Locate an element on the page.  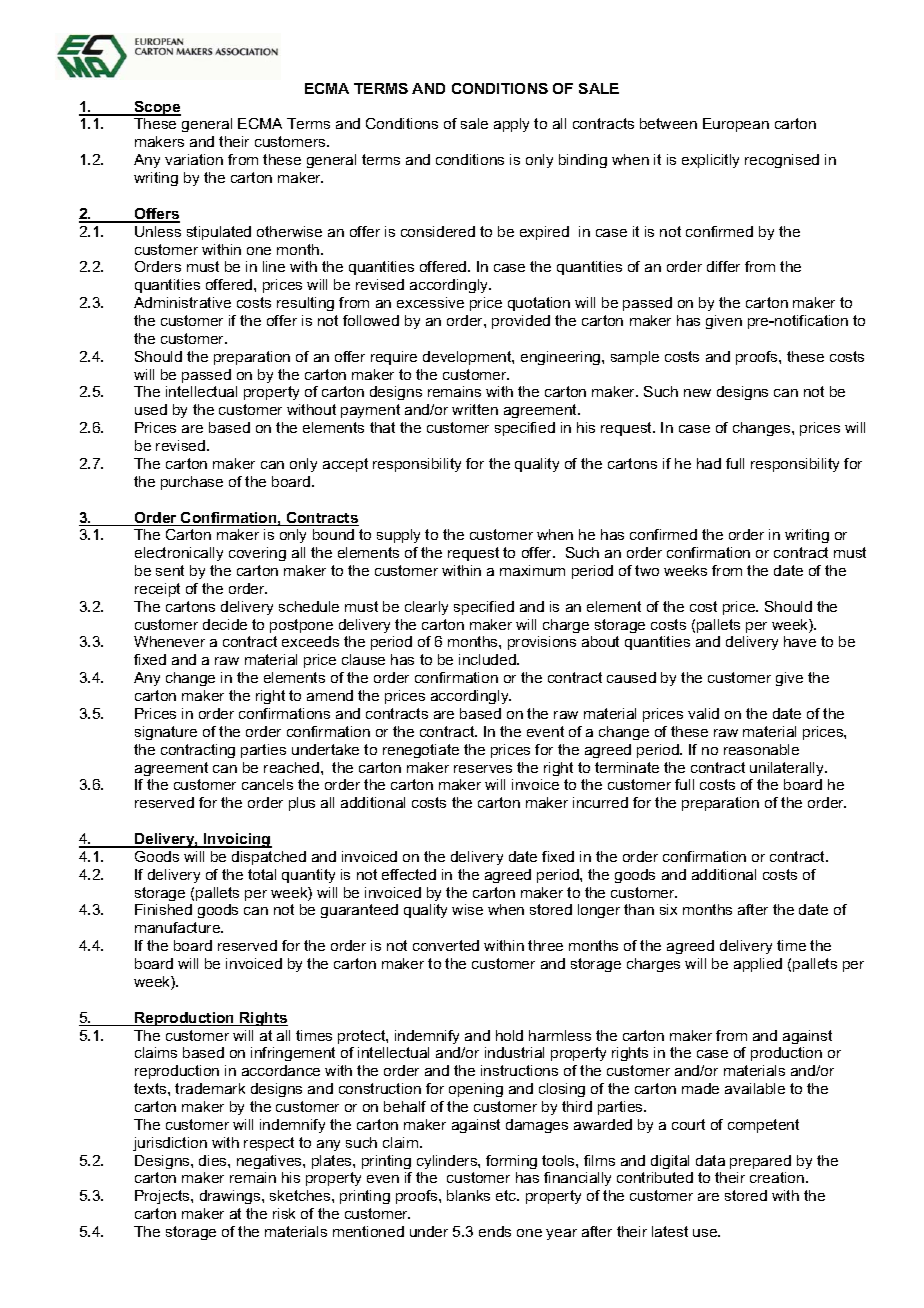
European is located at coordinates (736, 125).
